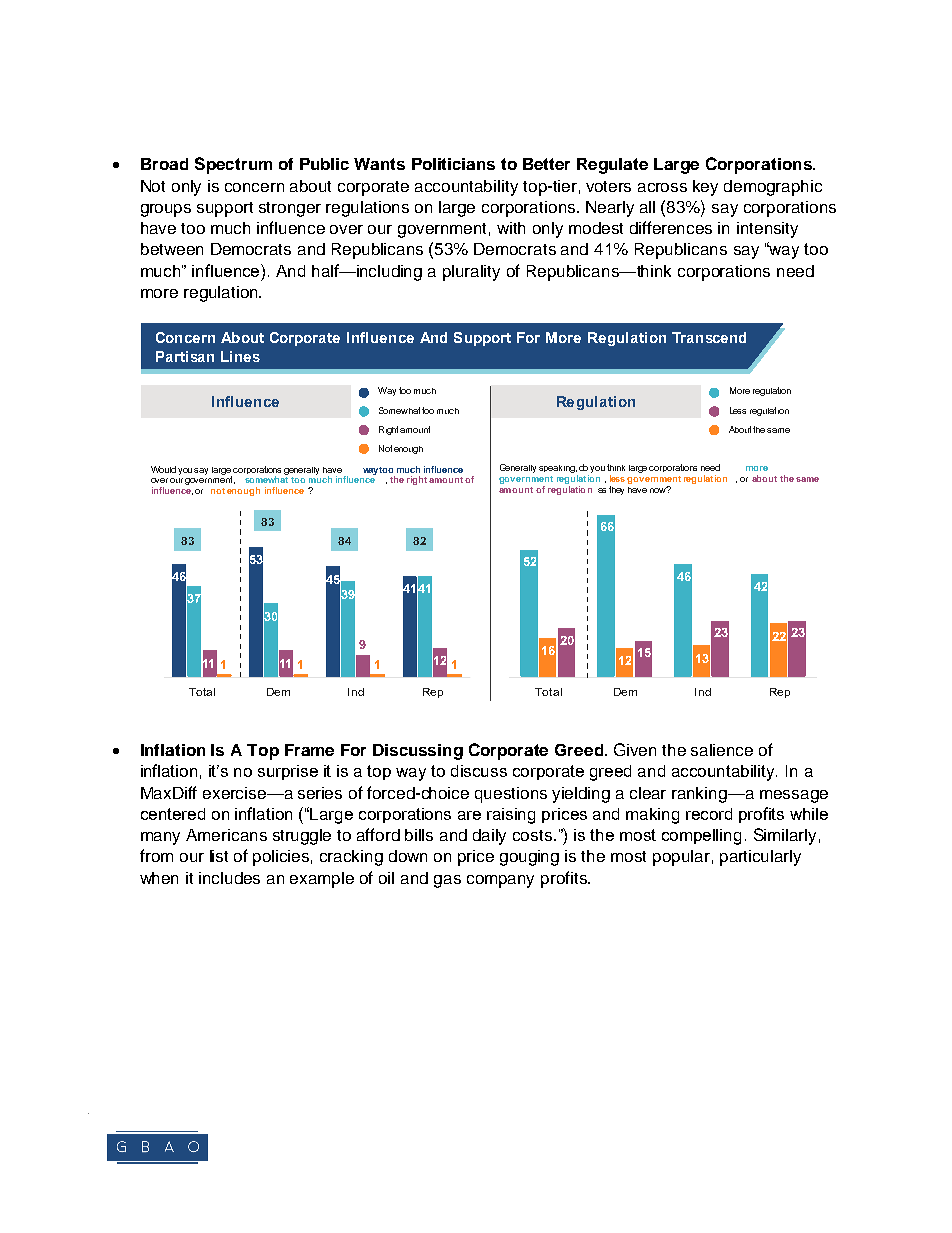 Image resolution: width=952 pixels, height=1233 pixels. I want to click on salience, so click(722, 750).
